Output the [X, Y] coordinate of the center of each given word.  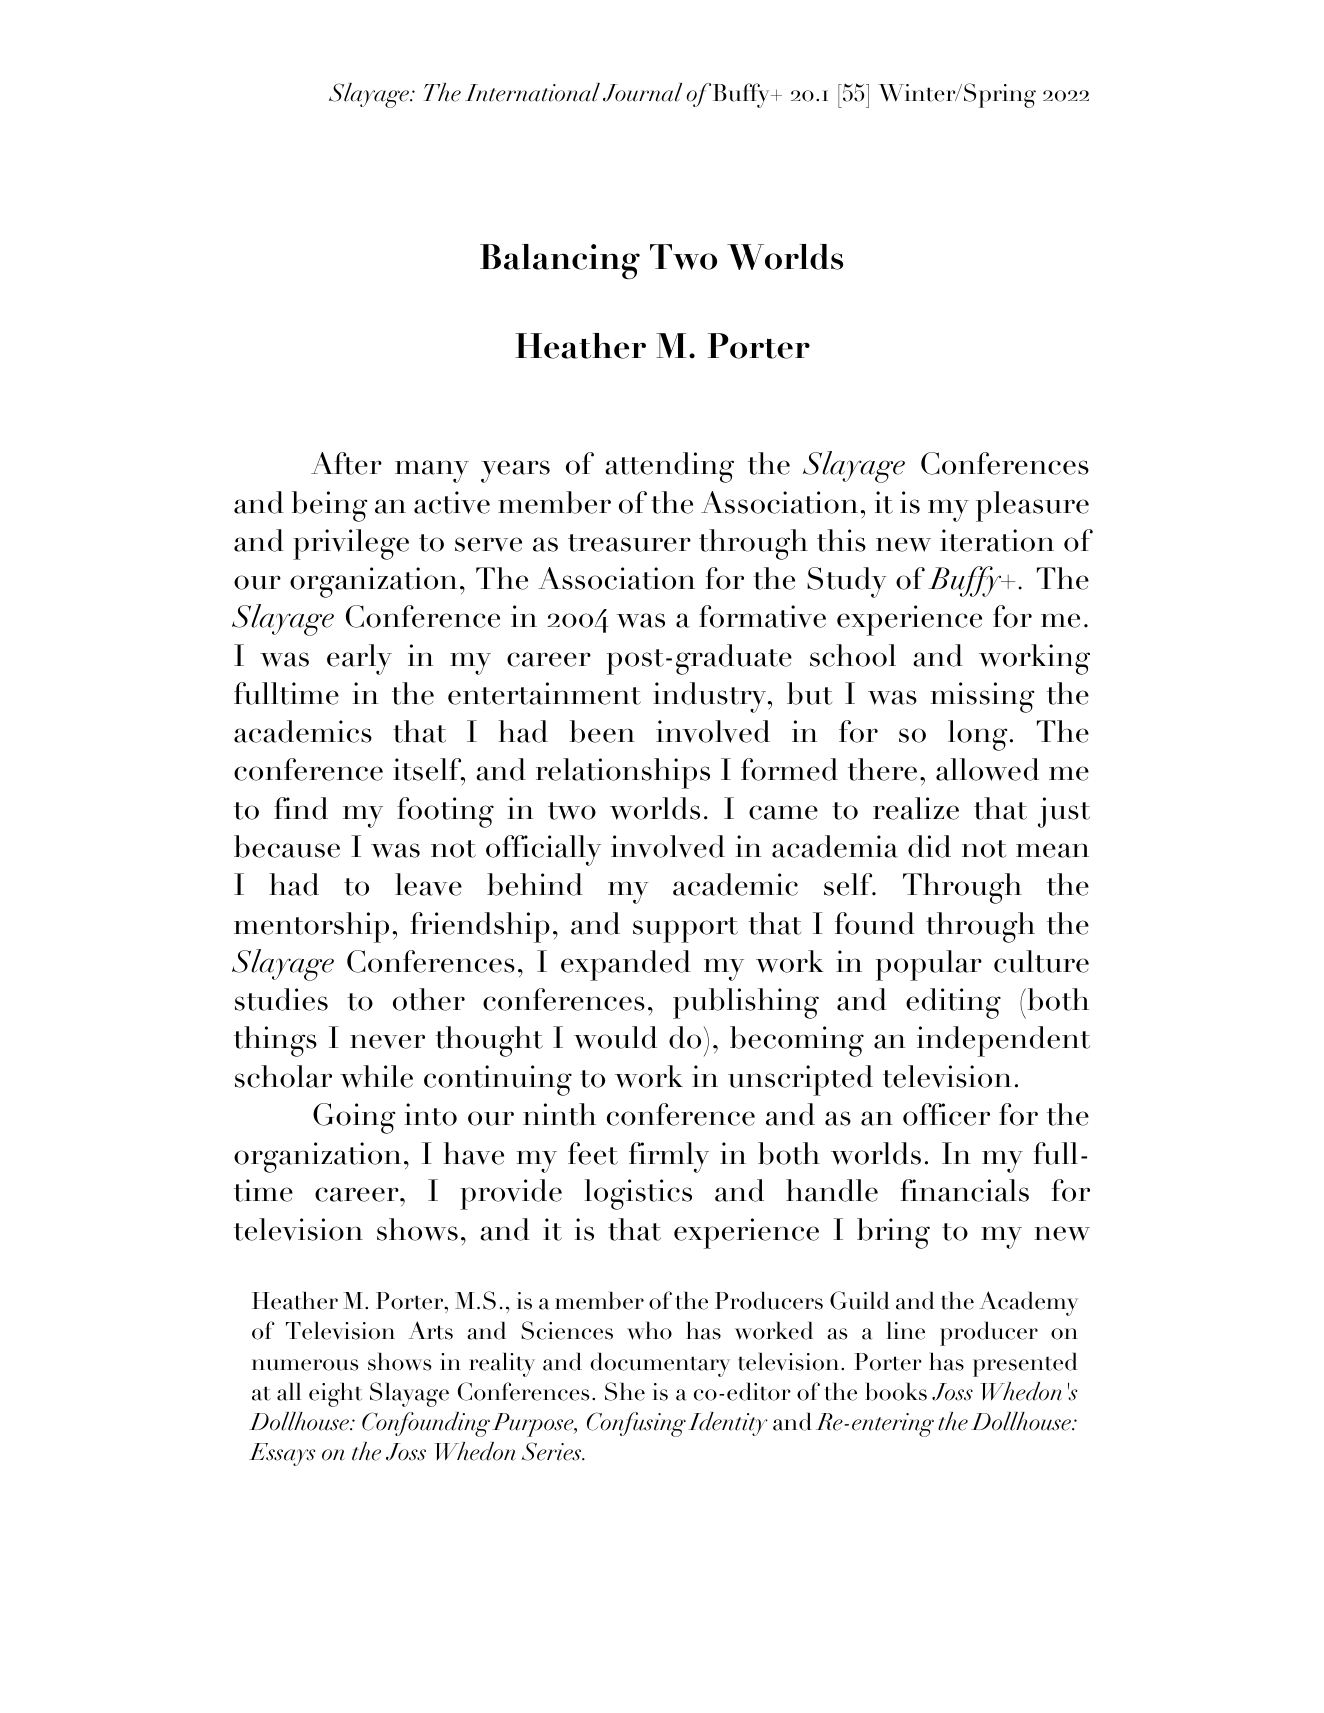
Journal [642, 92]
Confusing [636, 1424]
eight [335, 1394]
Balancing [560, 262]
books [896, 1391]
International [532, 92]
